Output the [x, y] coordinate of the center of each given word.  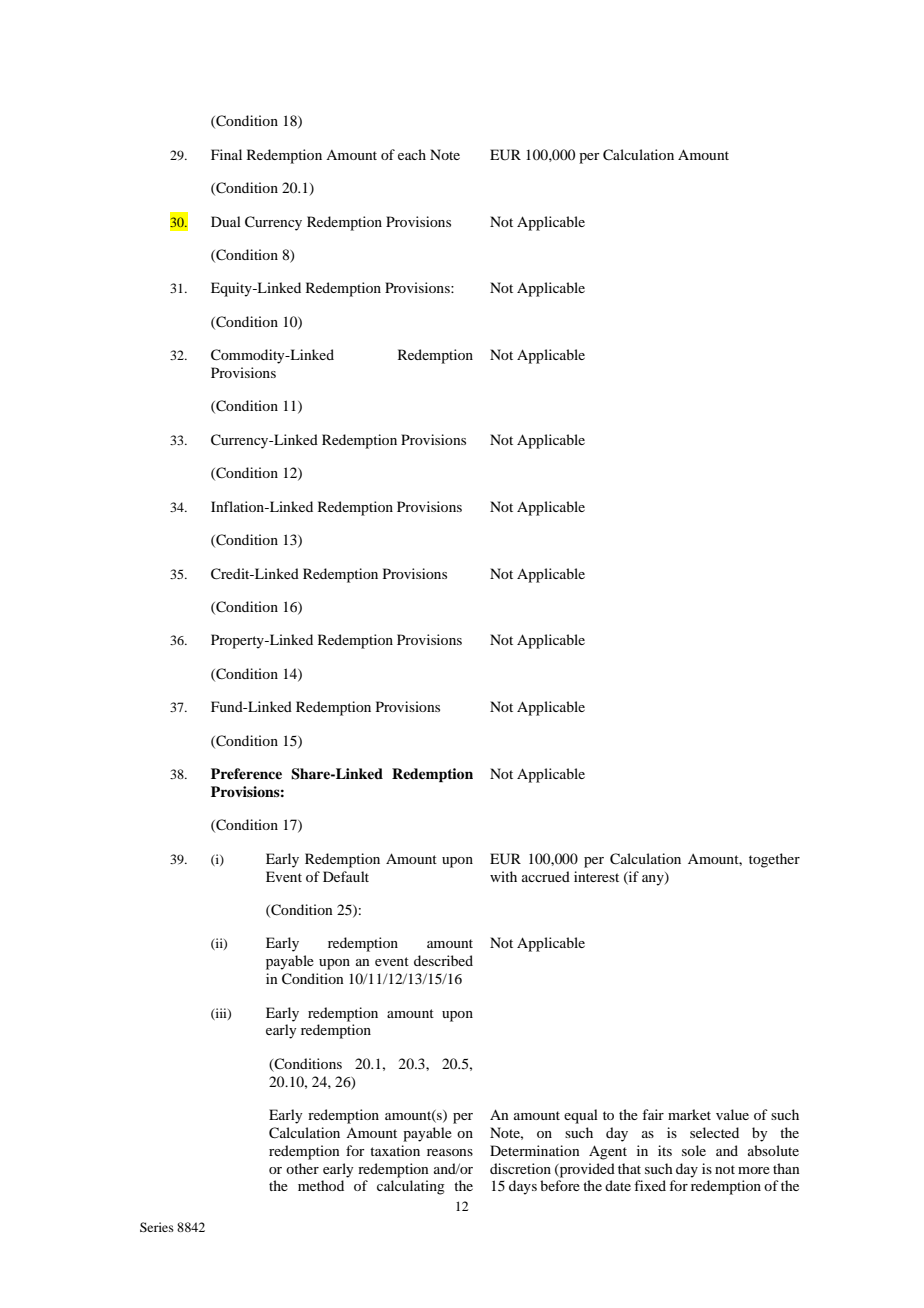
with [503, 876]
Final [226, 154]
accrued [546, 876]
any [654, 879]
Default [346, 876]
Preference [246, 773]
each [412, 154]
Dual [226, 221]
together [774, 860]
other [302, 1168]
